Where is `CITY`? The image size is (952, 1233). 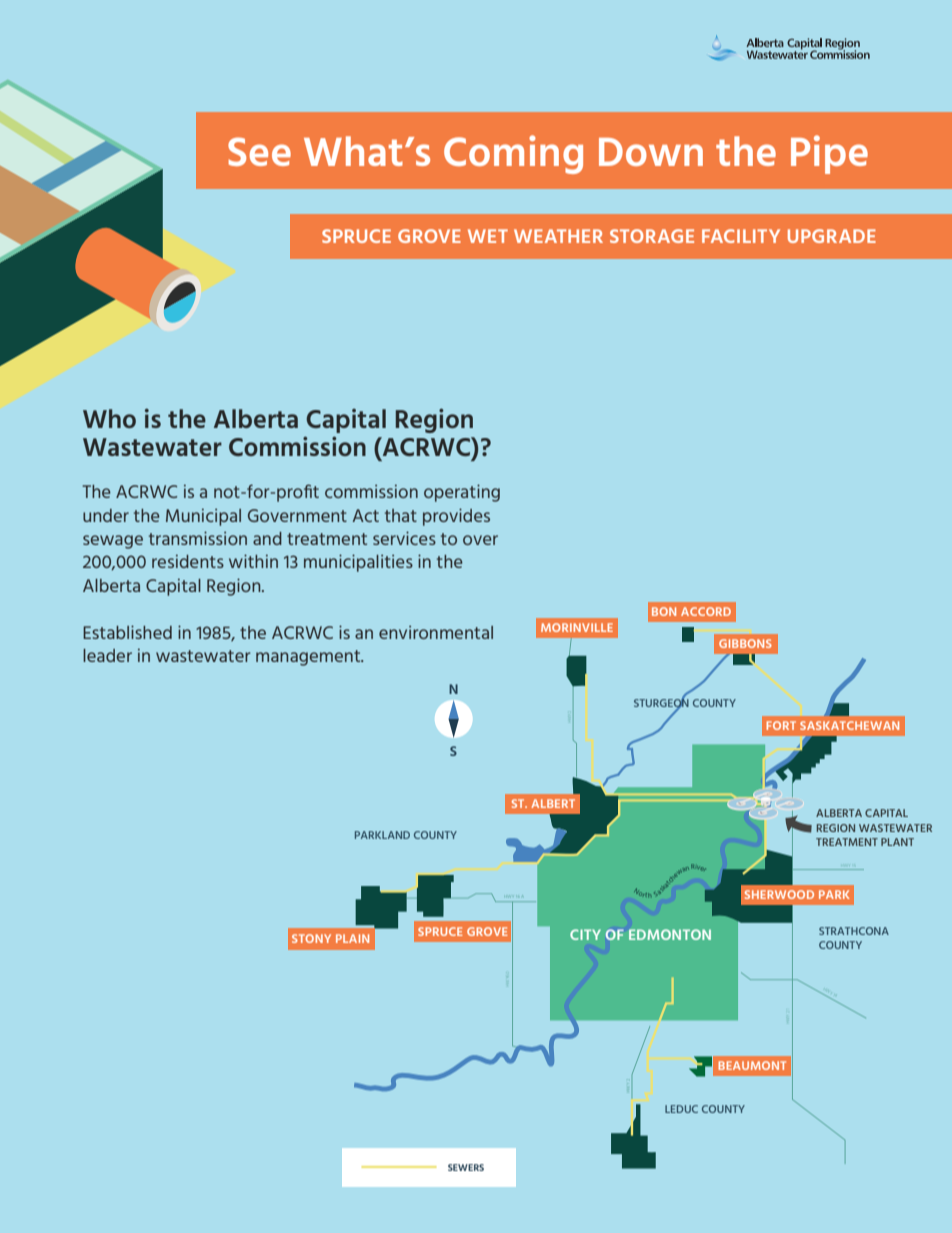 CITY is located at coordinates (585, 934).
